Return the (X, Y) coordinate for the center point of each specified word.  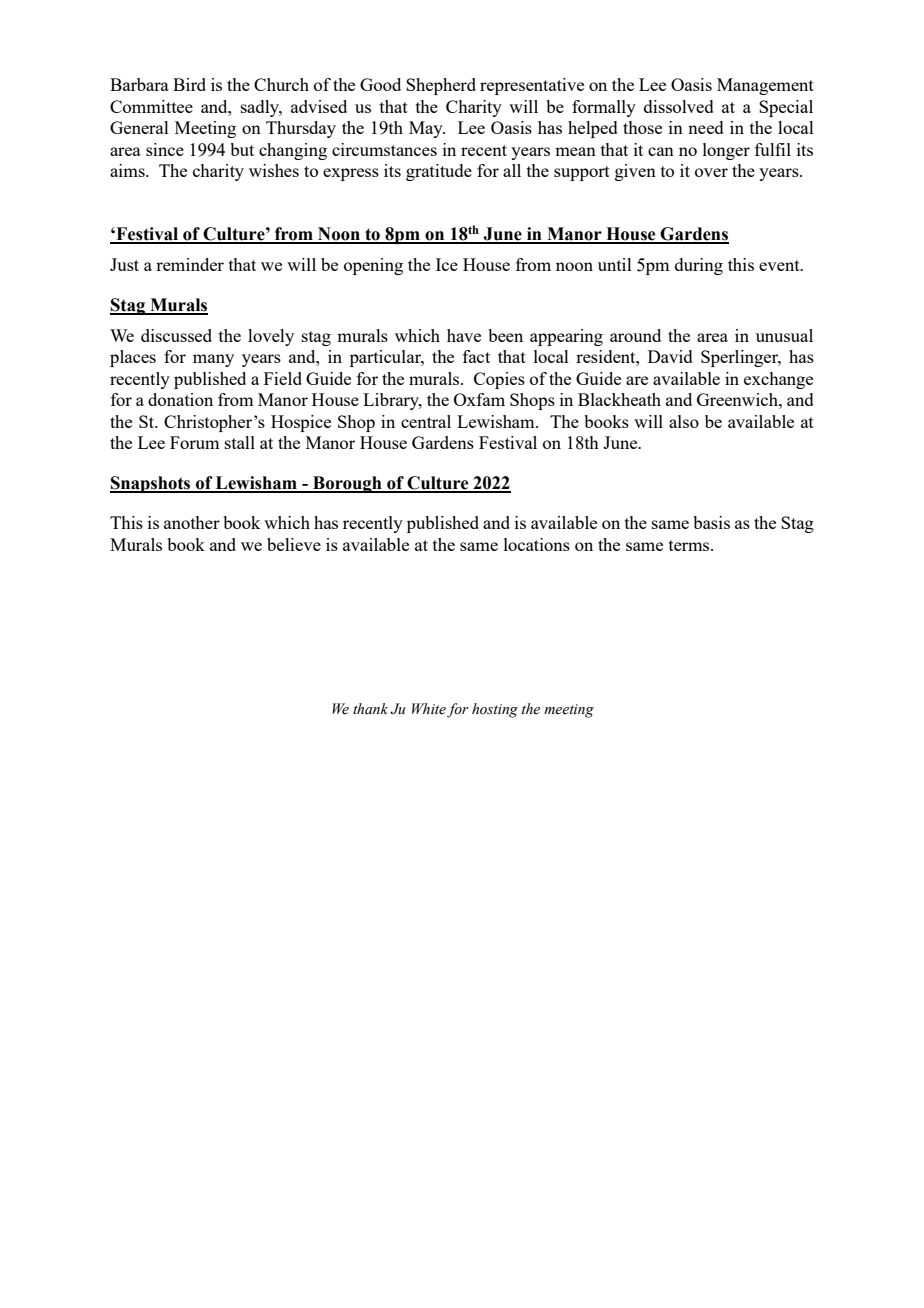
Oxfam (479, 399)
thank (370, 708)
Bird (189, 84)
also (684, 421)
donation (180, 399)
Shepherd (441, 86)
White (429, 709)
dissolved (679, 106)
